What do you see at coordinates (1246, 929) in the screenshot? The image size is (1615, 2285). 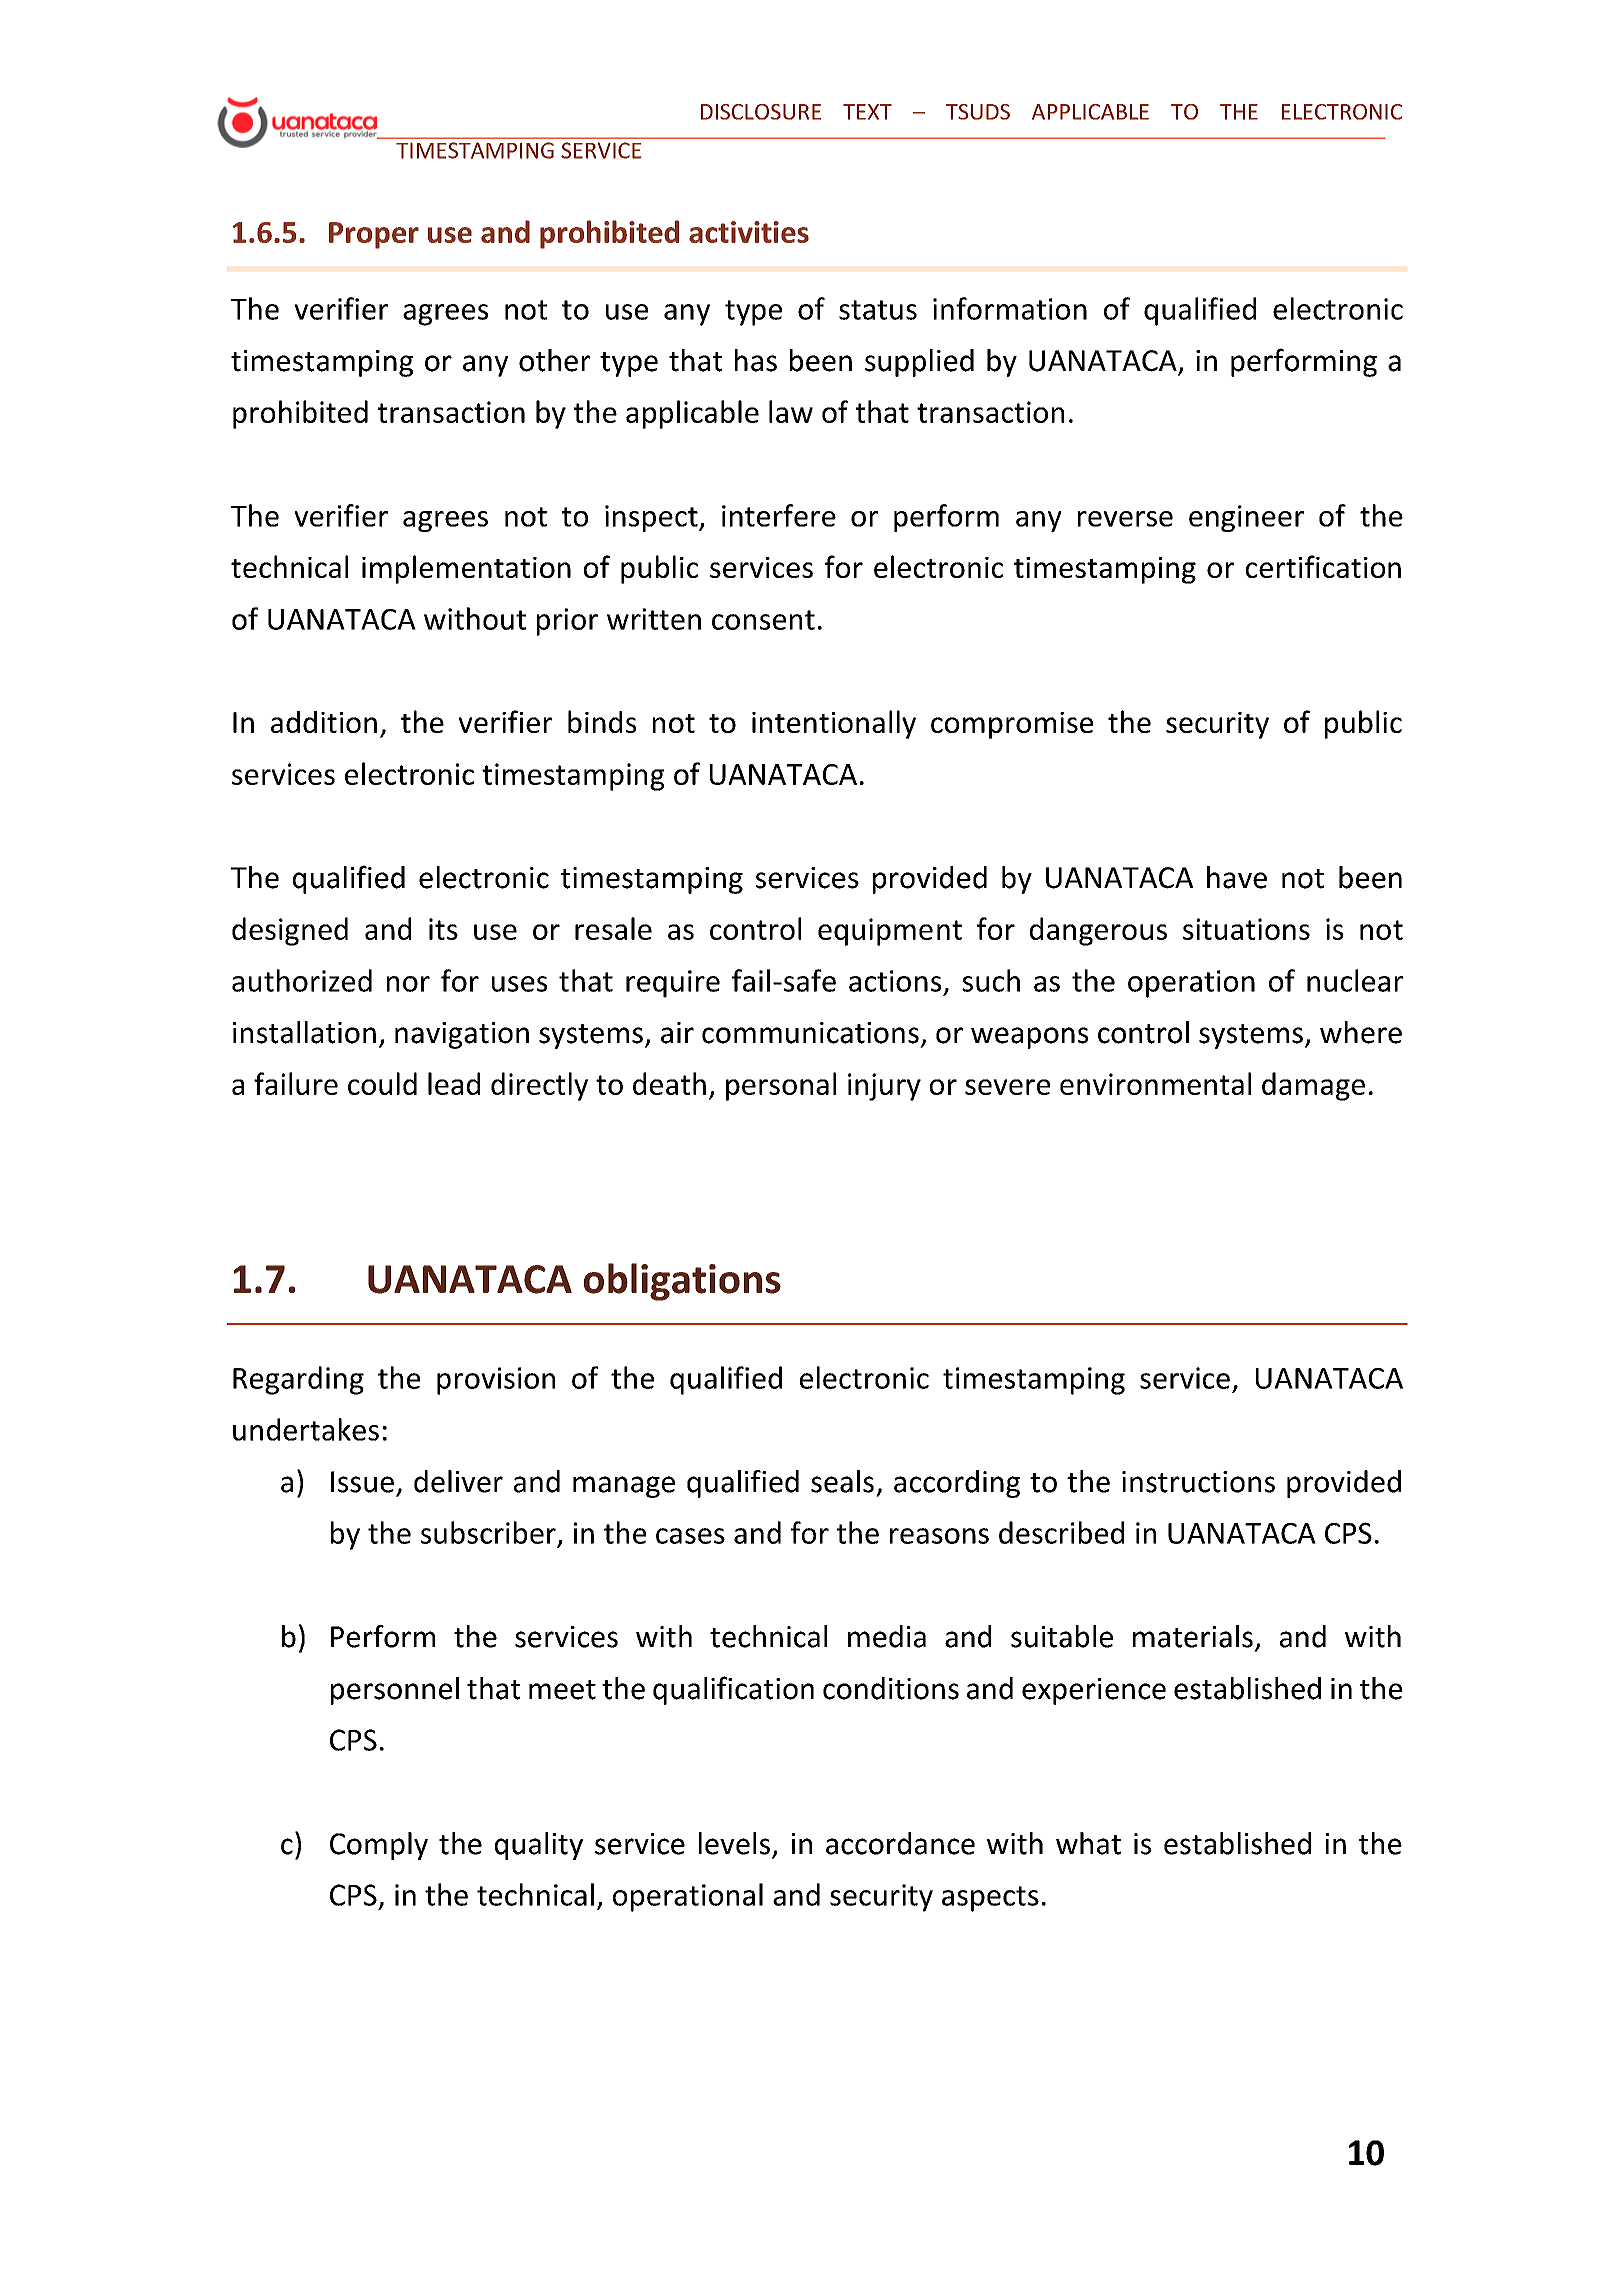 I see `situations` at bounding box center [1246, 929].
